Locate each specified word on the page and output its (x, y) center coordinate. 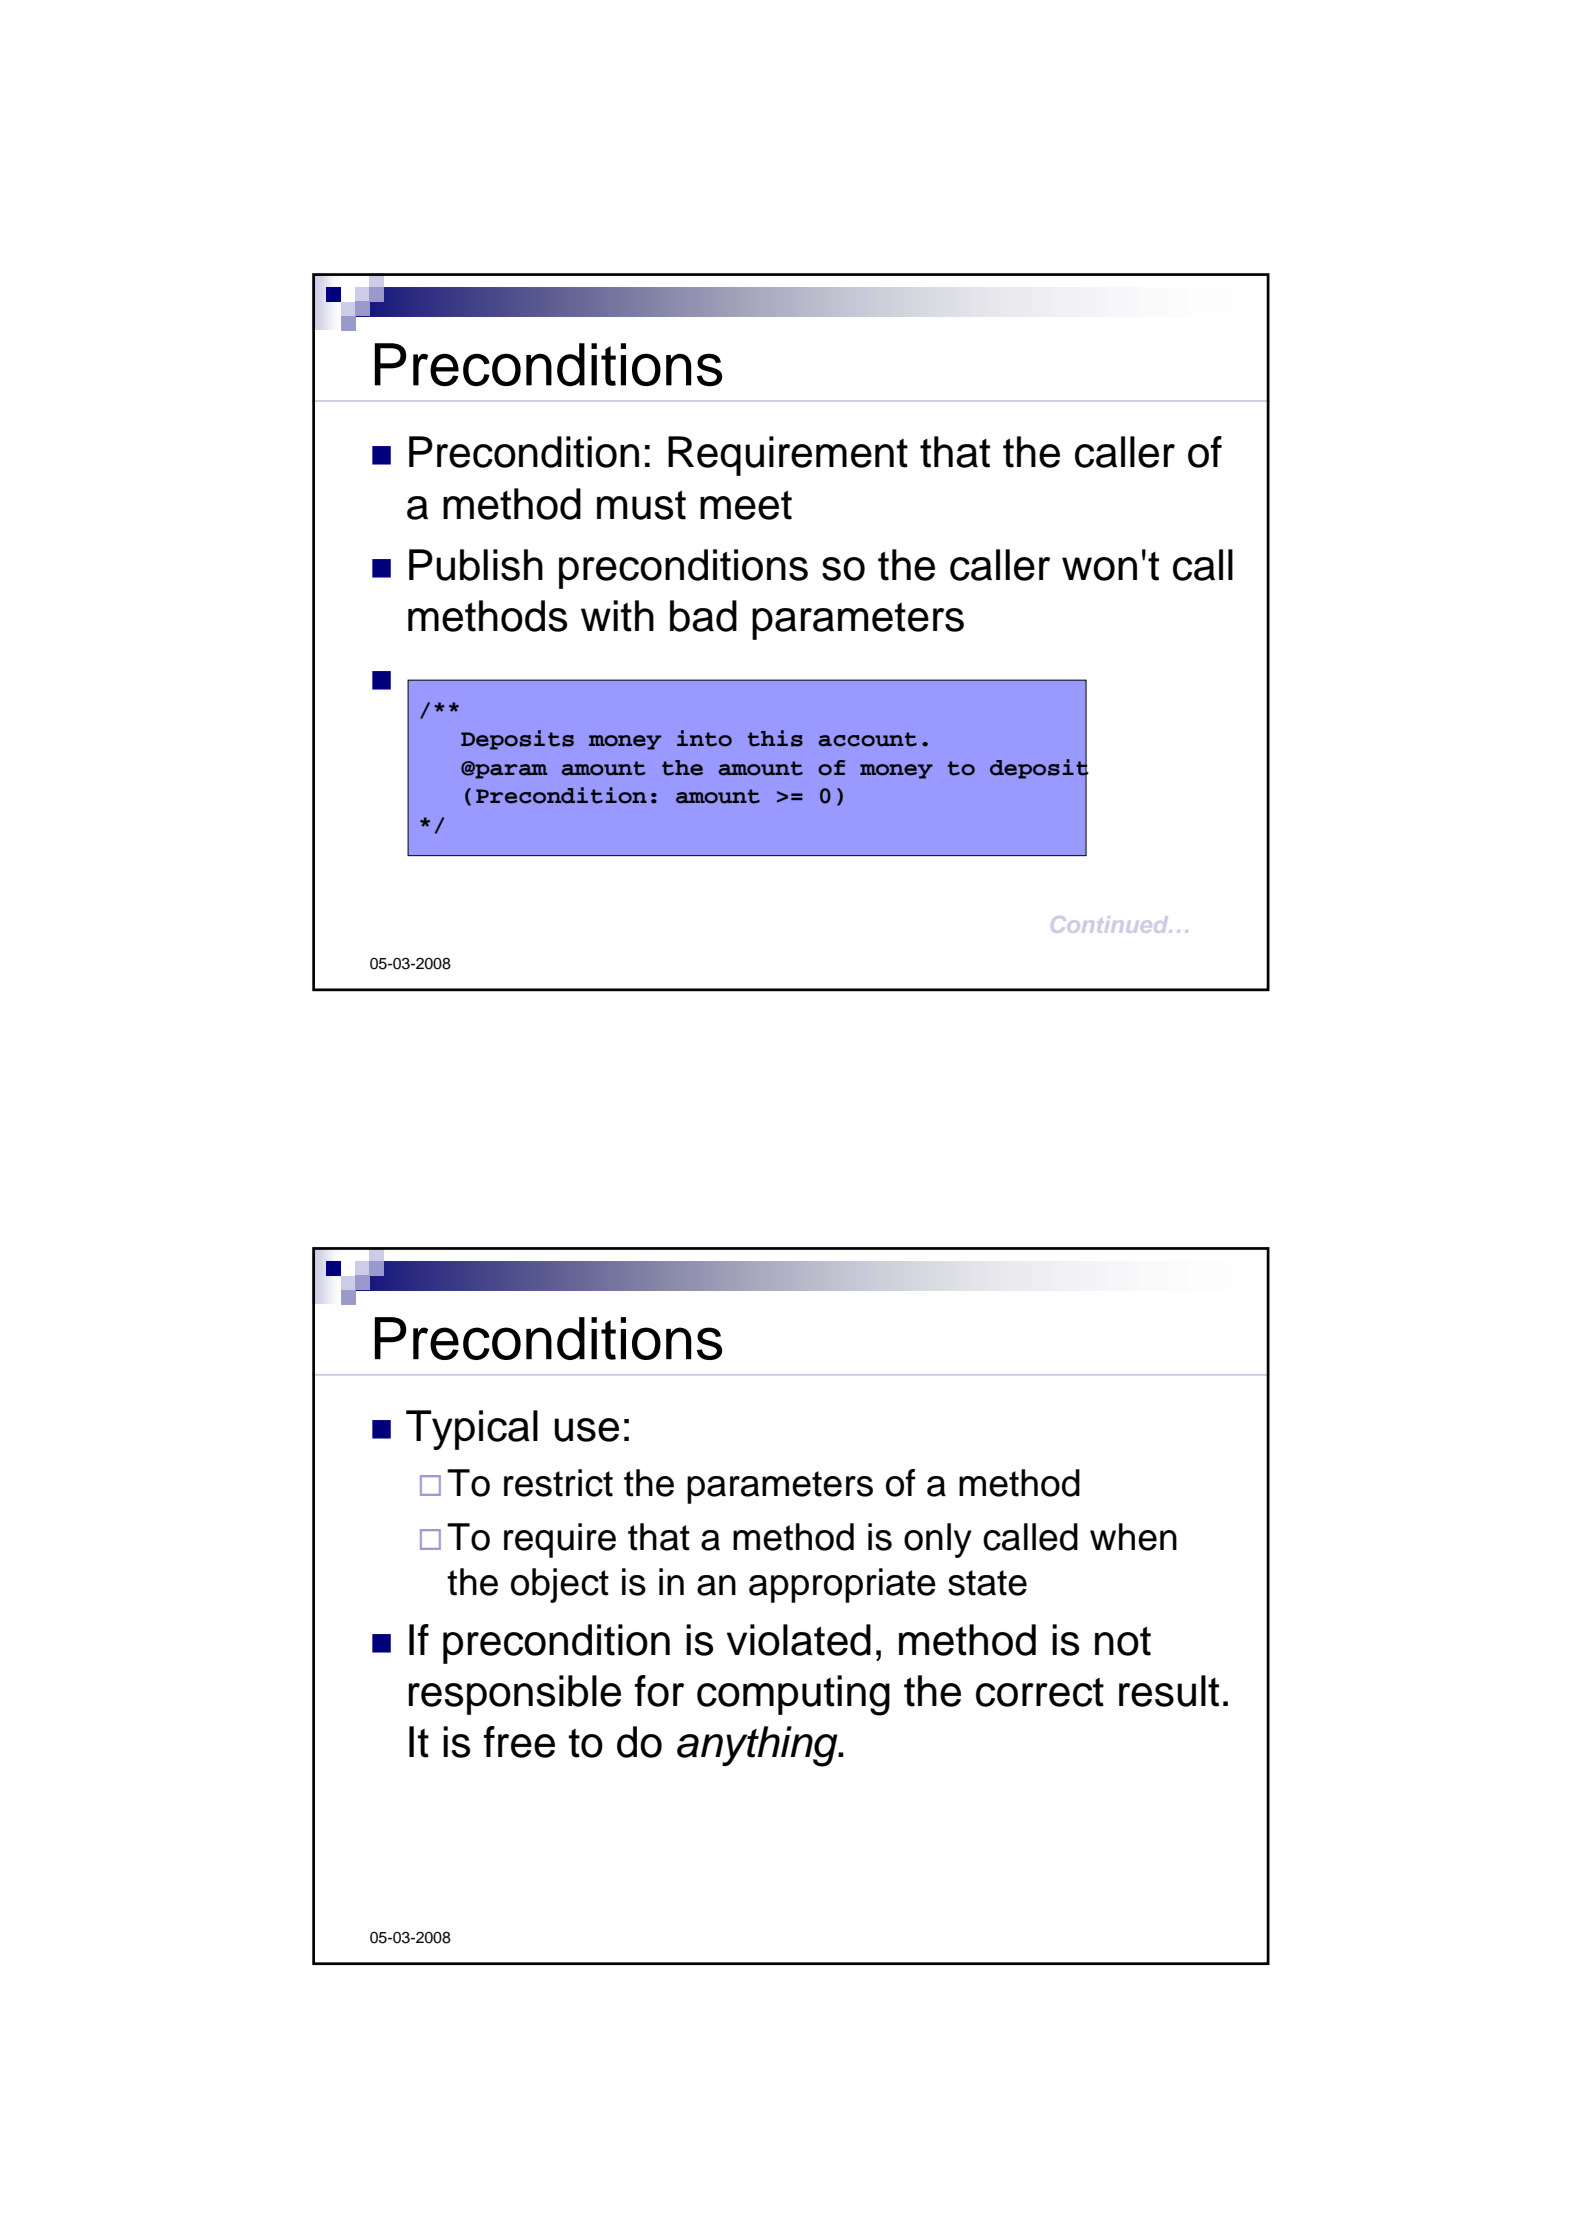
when (1133, 1537)
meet (746, 505)
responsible (515, 1695)
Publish (476, 565)
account (867, 739)
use (586, 1430)
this (775, 738)
